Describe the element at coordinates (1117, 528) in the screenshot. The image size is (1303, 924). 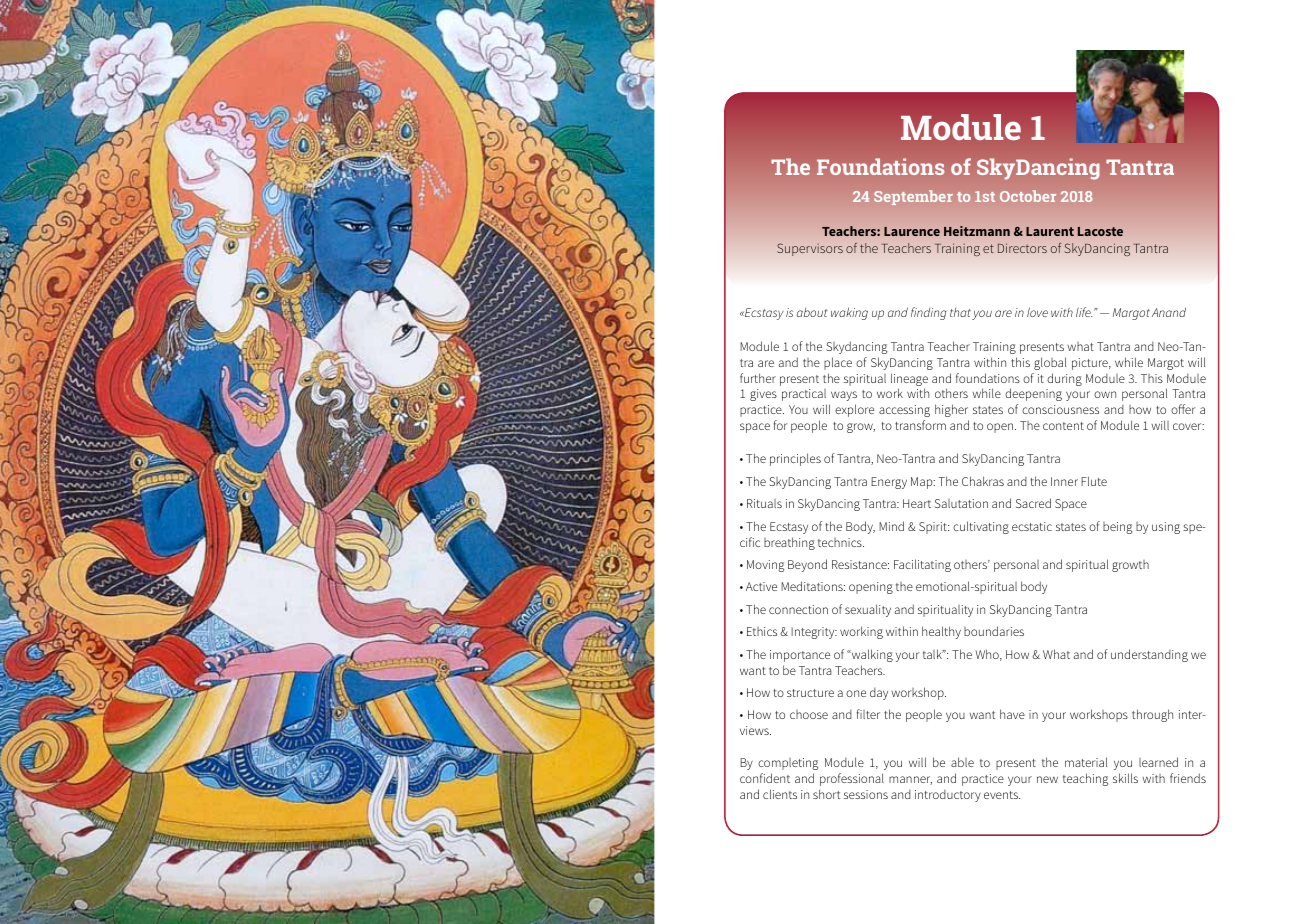
I see `being` at that location.
